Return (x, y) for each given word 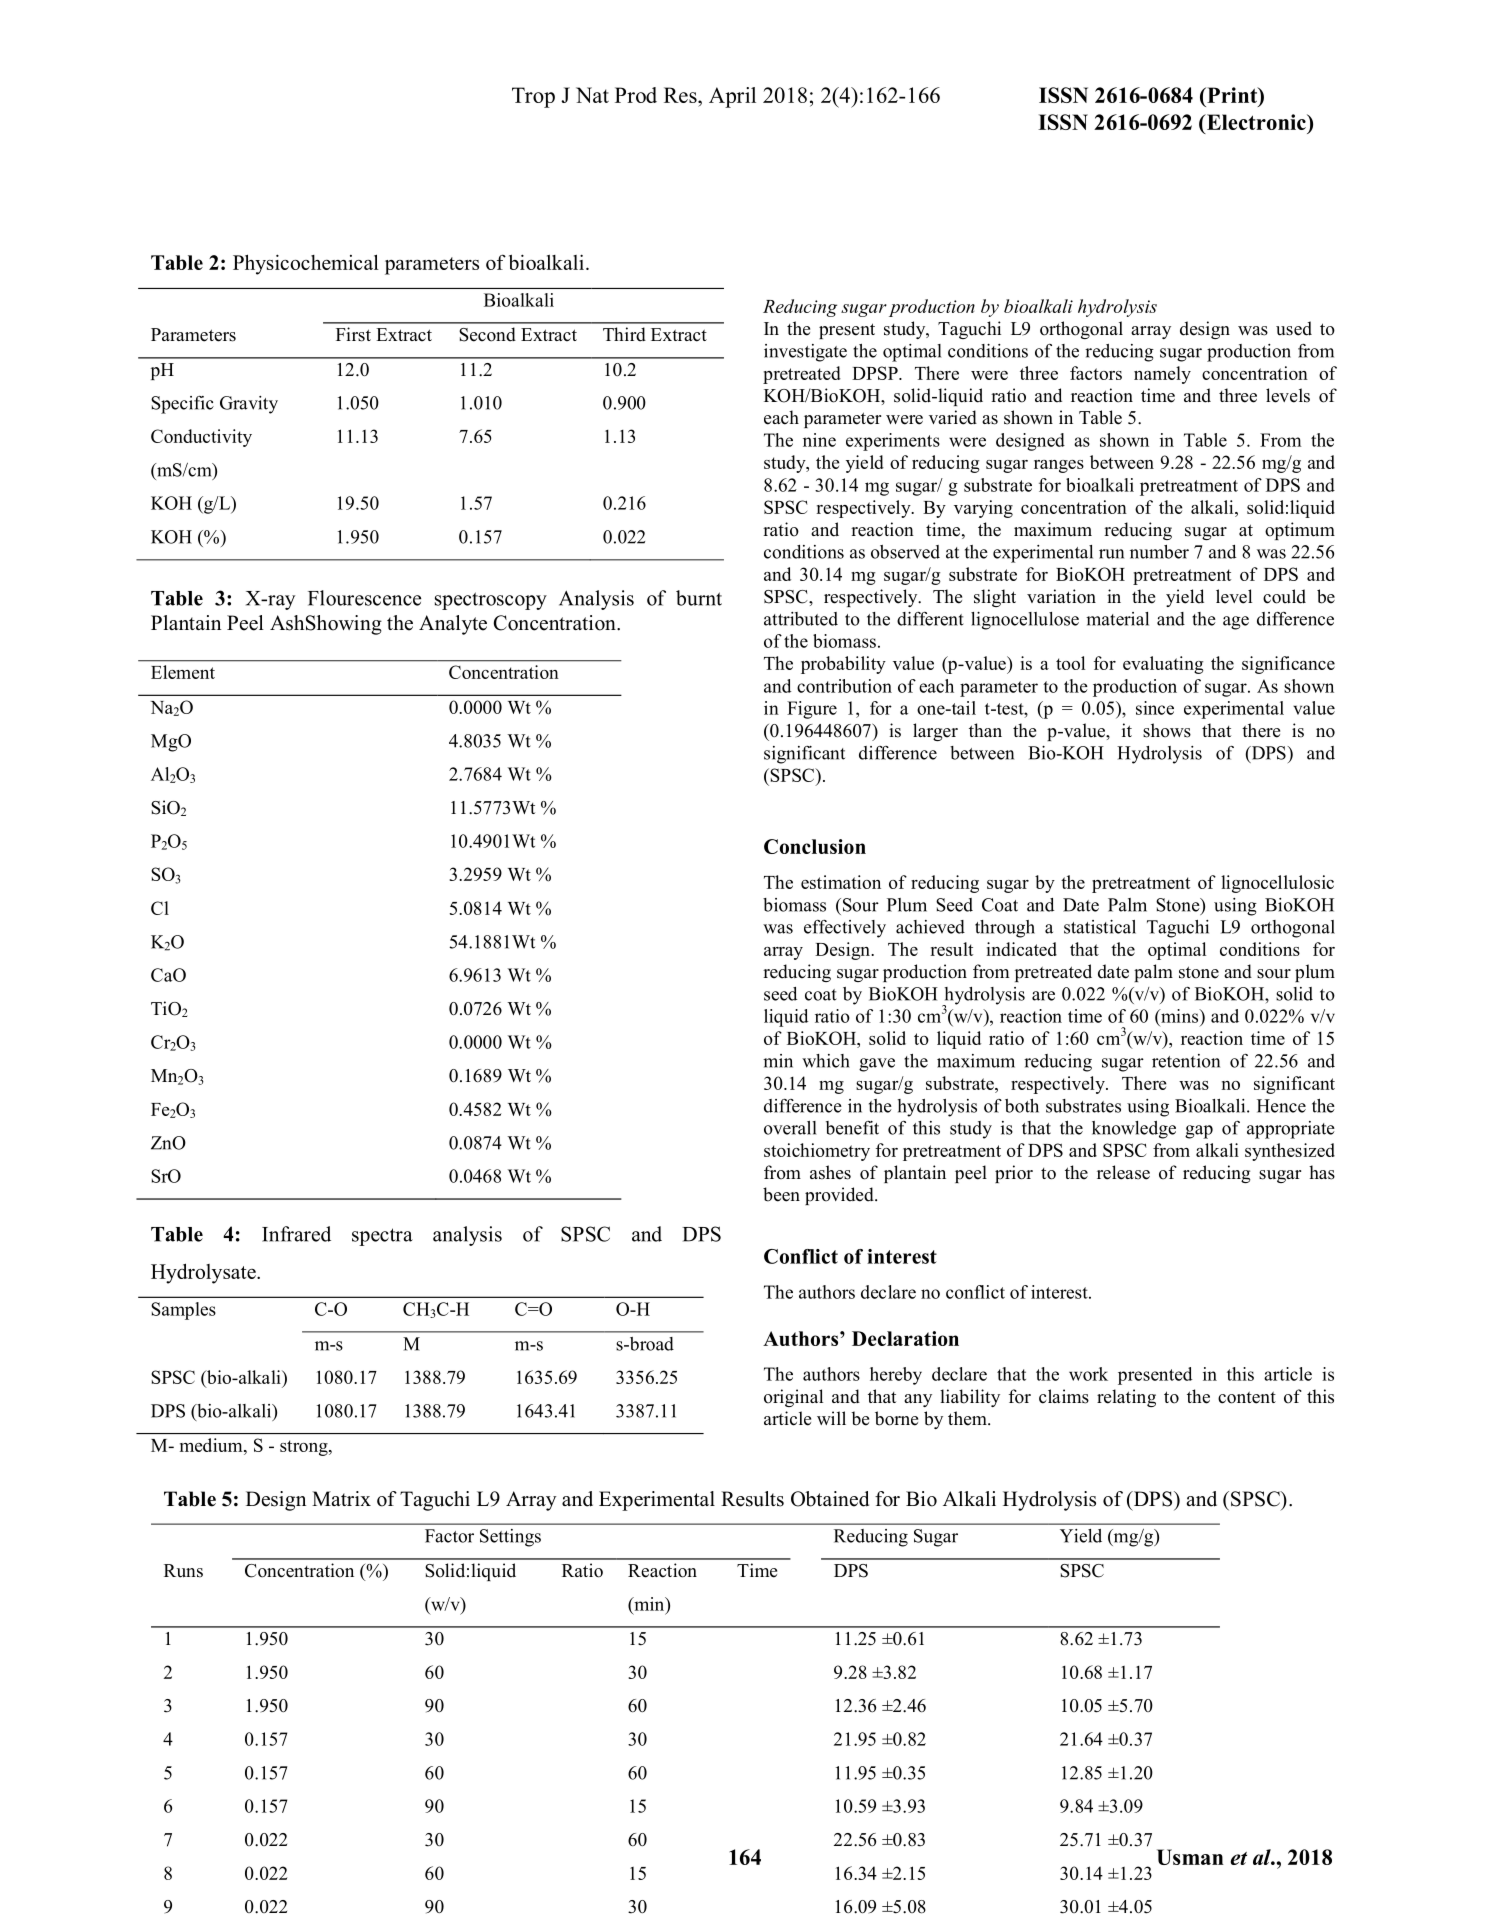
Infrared (296, 1234)
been (781, 1194)
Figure (812, 710)
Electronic (1256, 122)
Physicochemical (306, 264)
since (1155, 708)
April (732, 97)
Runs (183, 1571)
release (1123, 1172)
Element (183, 672)
